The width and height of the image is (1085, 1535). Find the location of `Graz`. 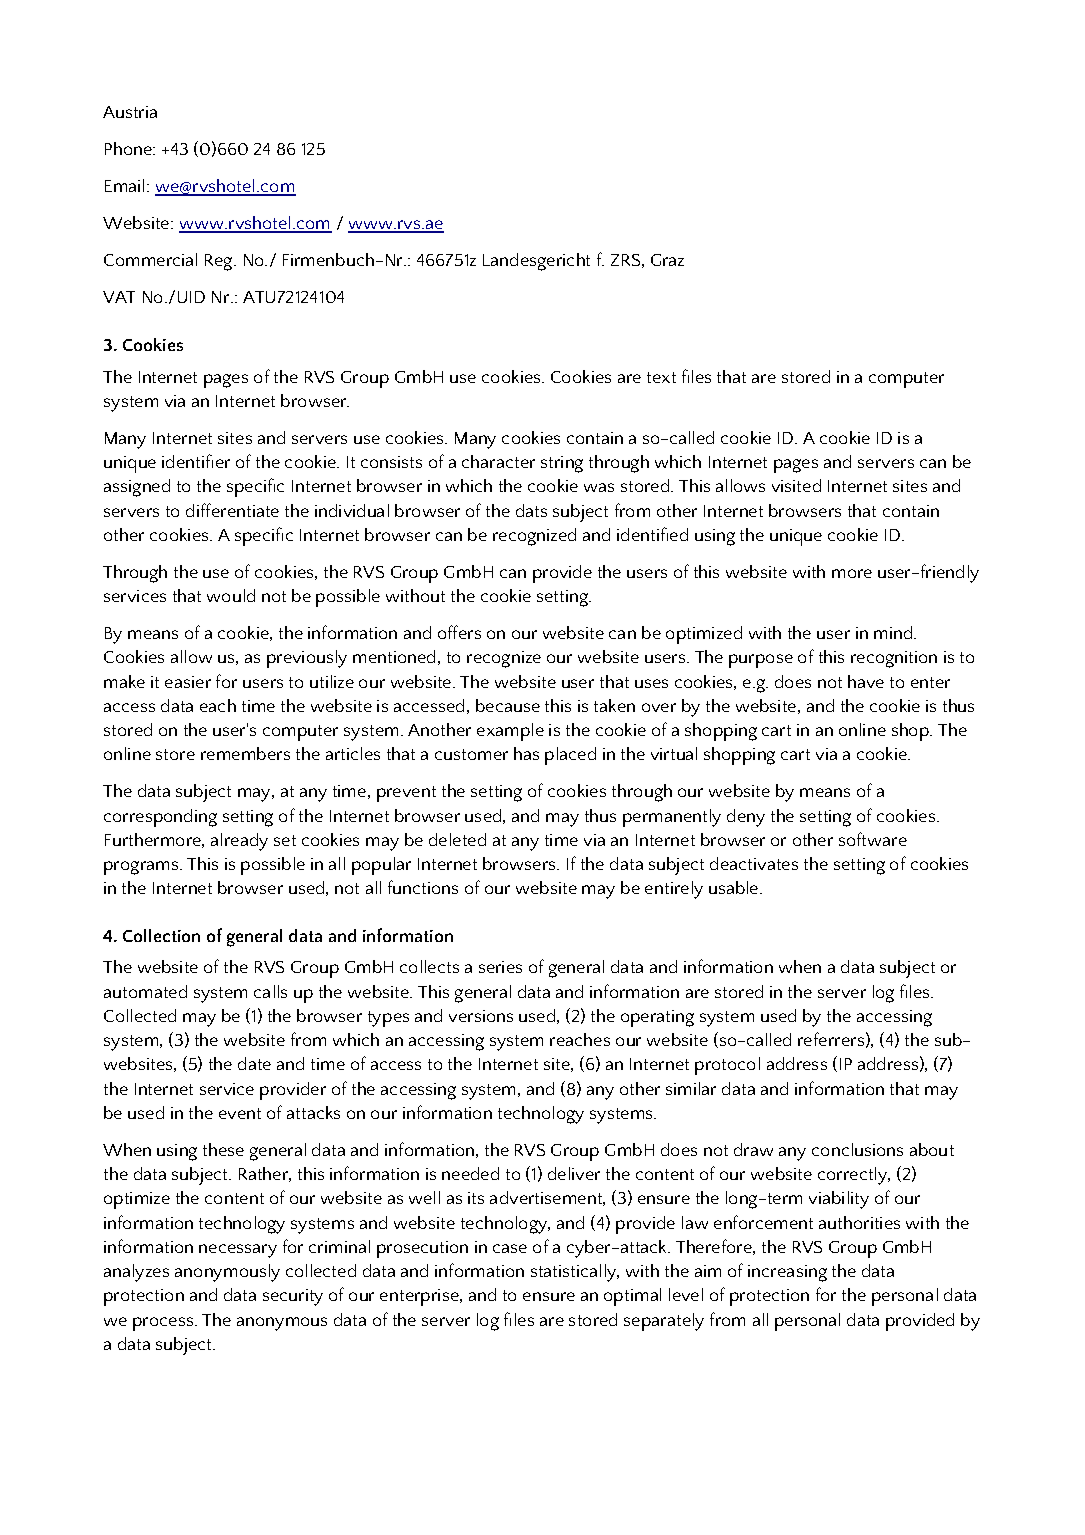

Graz is located at coordinates (667, 260).
